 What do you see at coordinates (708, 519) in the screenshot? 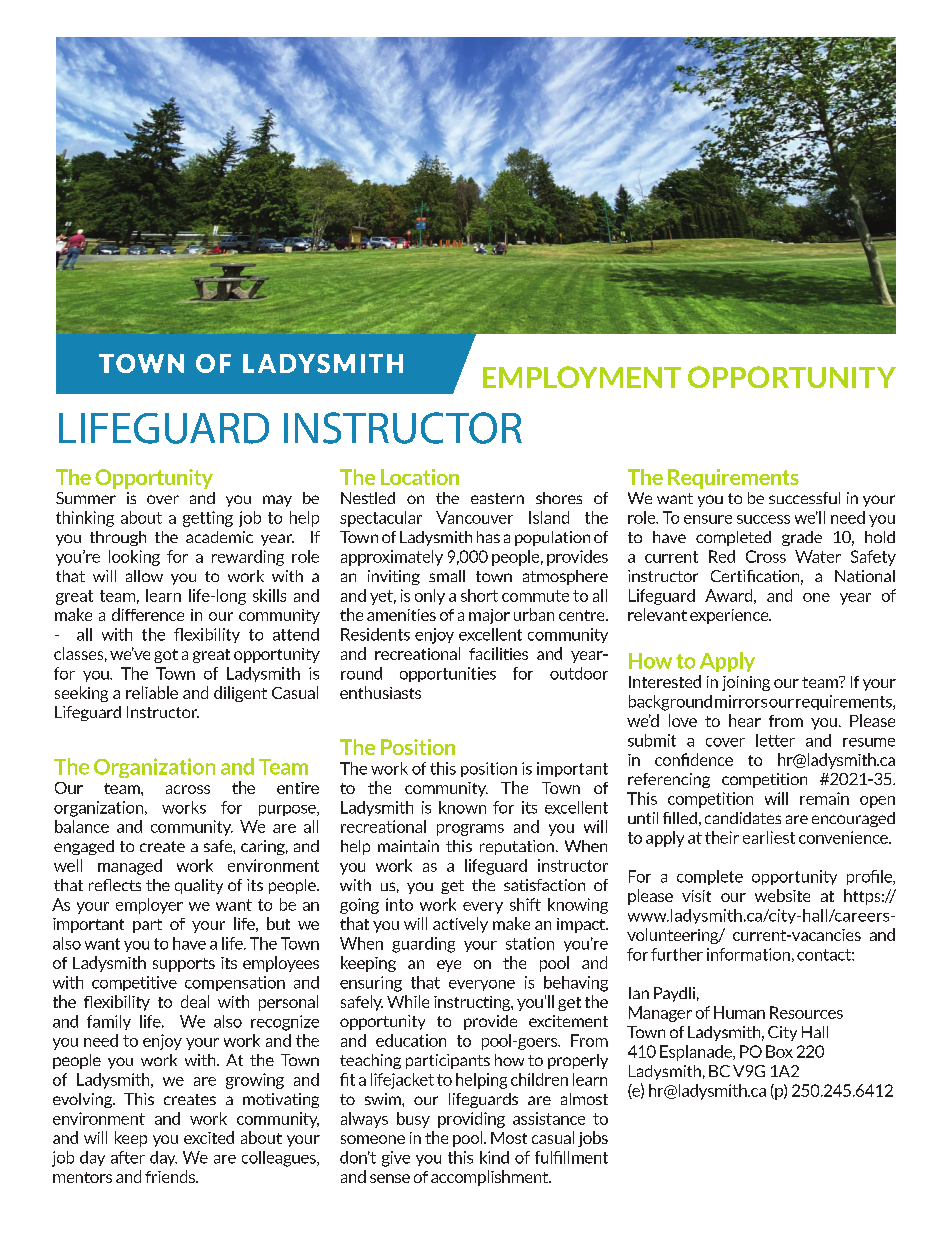
I see `ensure` at bounding box center [708, 519].
